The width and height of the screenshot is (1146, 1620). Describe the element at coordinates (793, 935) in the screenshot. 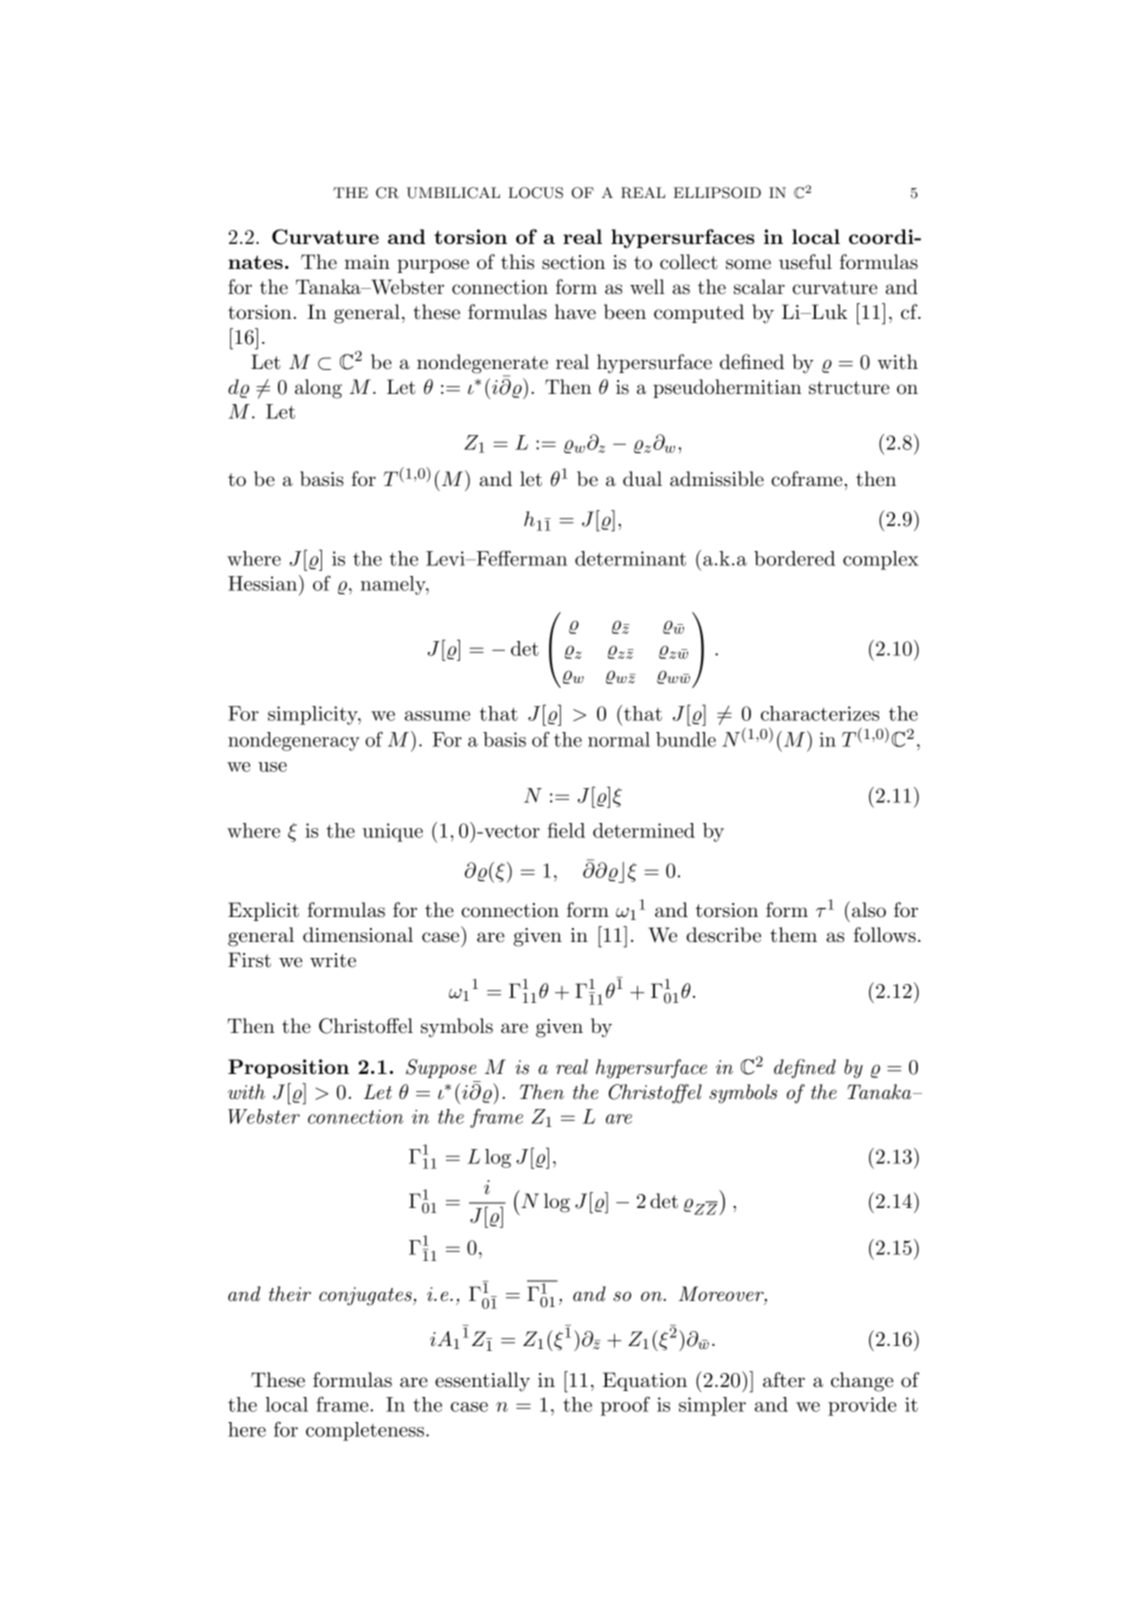

I see `them` at that location.
